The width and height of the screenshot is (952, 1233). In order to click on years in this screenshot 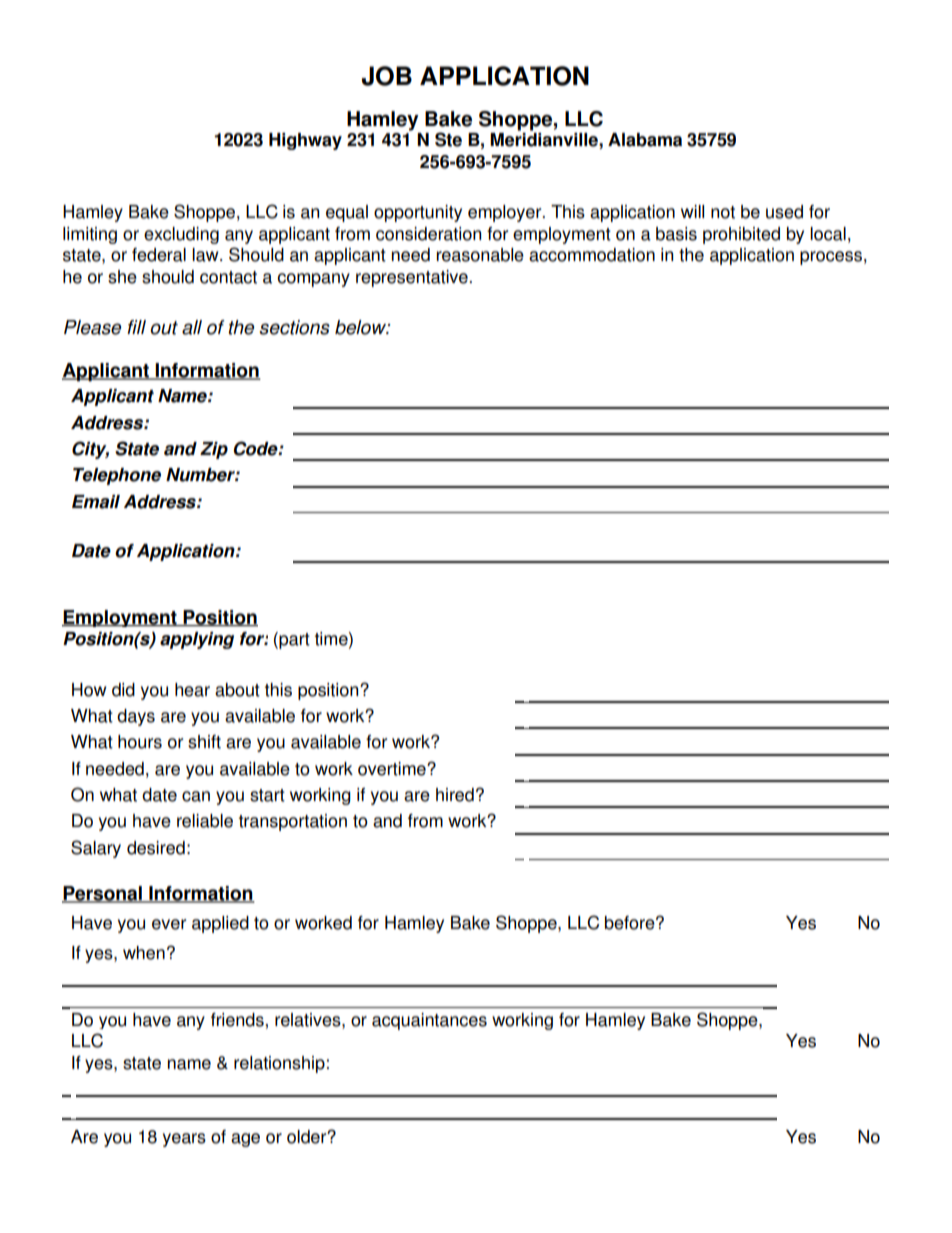, I will do `click(184, 1140)`.
